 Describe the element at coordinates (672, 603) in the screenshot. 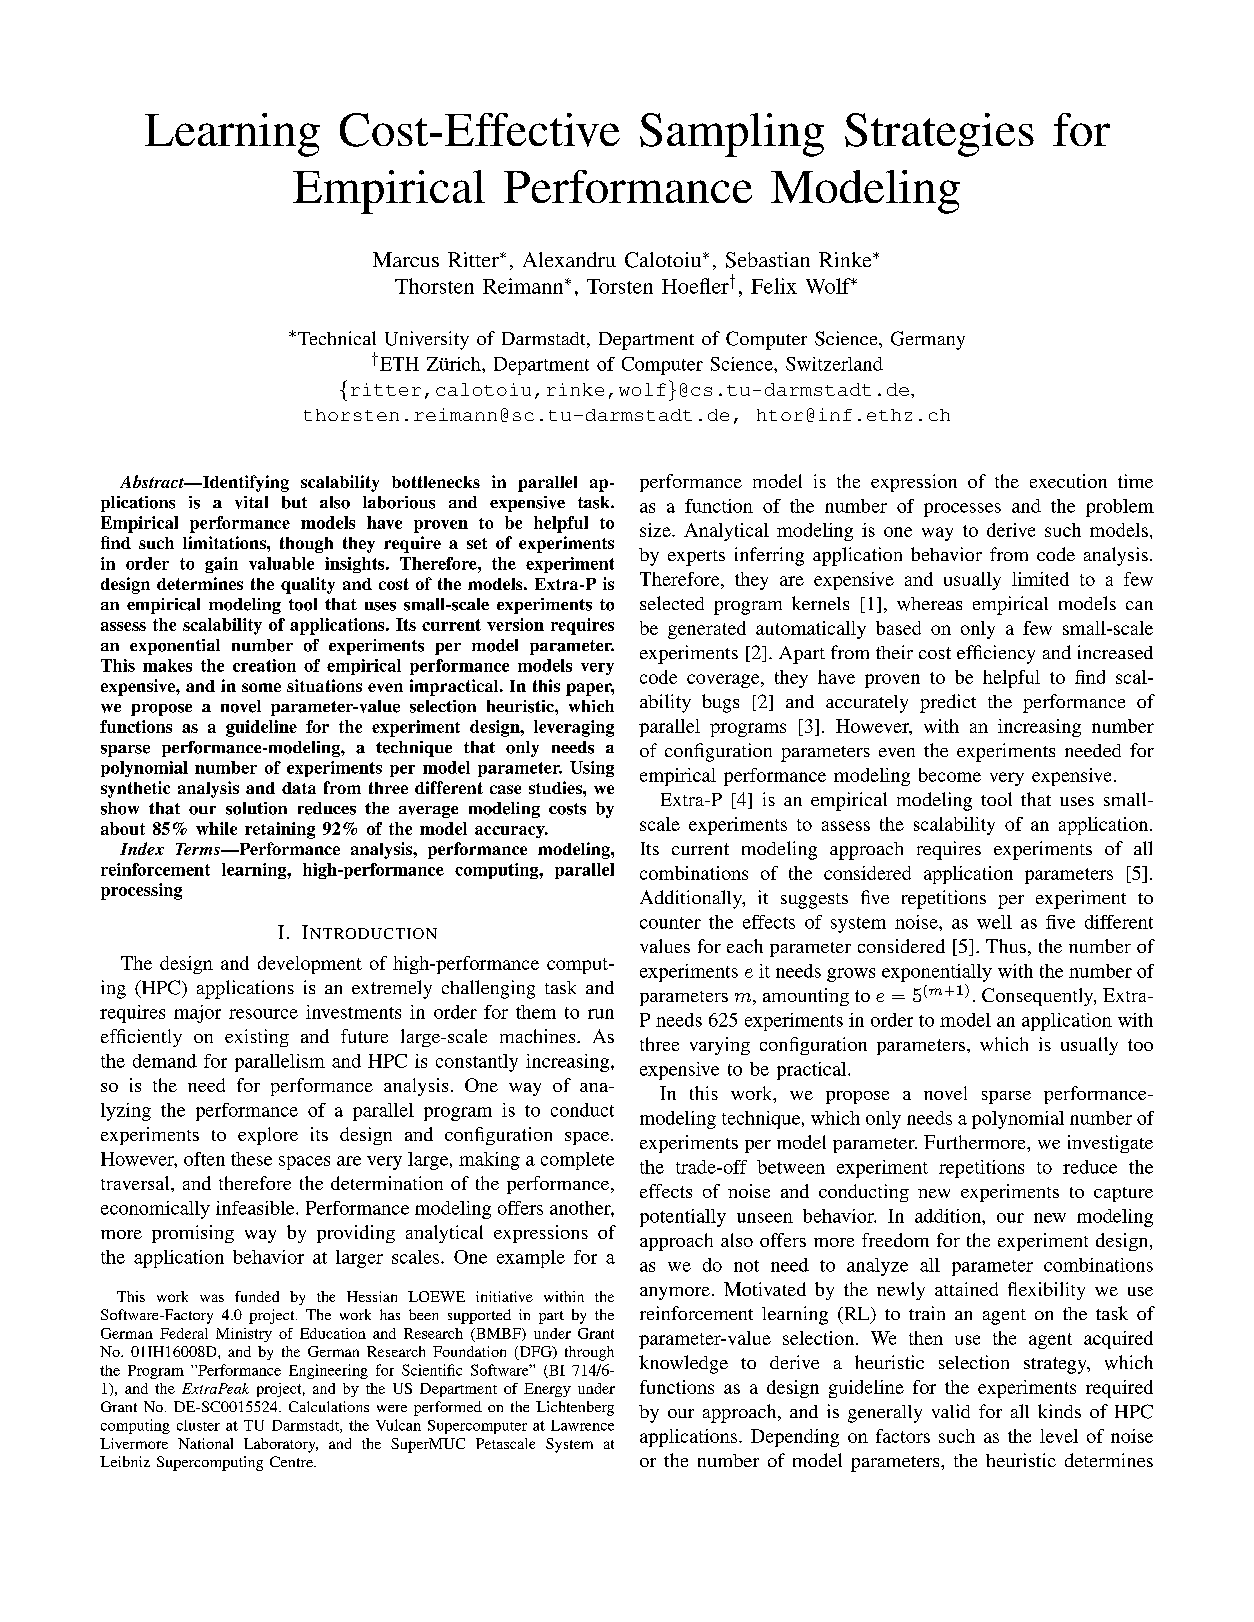

I see `selected` at that location.
